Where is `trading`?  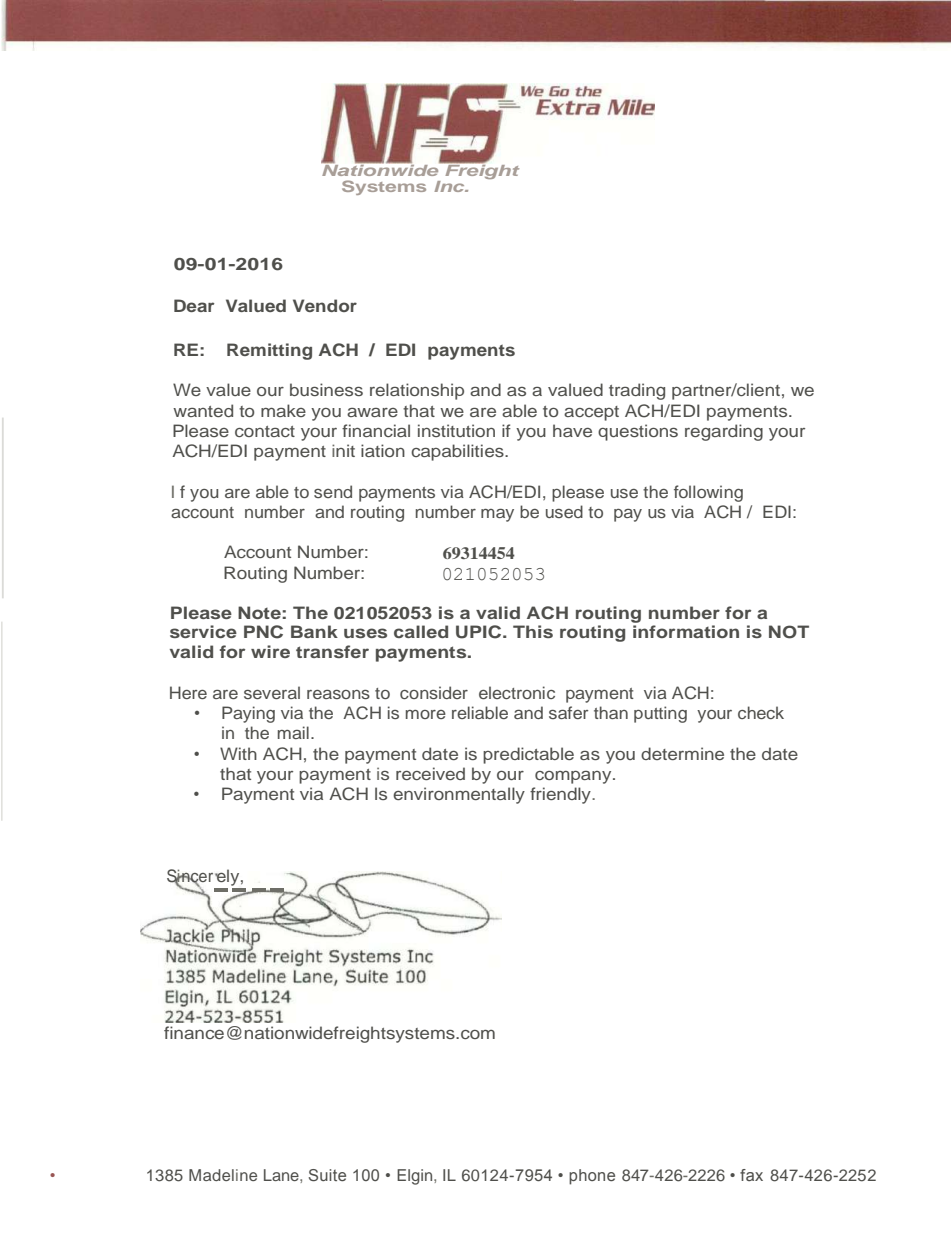
trading is located at coordinates (637, 391).
